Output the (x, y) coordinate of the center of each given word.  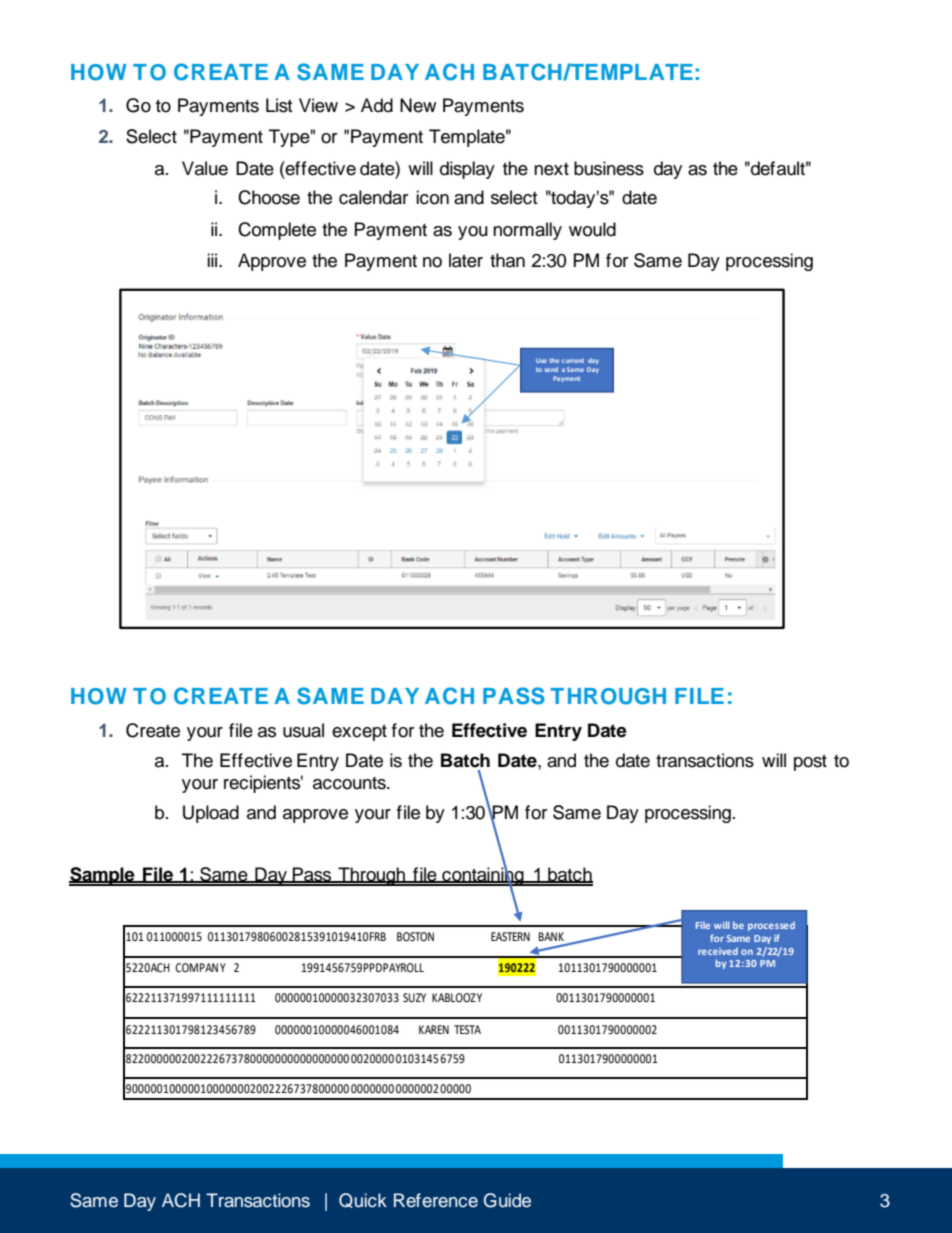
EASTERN (510, 936)
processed (771, 926)
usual (303, 730)
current (573, 361)
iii (213, 260)
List (279, 105)
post (810, 763)
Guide (507, 1200)
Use (541, 360)
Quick (363, 1200)
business (609, 168)
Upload (211, 814)
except (359, 733)
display (467, 170)
